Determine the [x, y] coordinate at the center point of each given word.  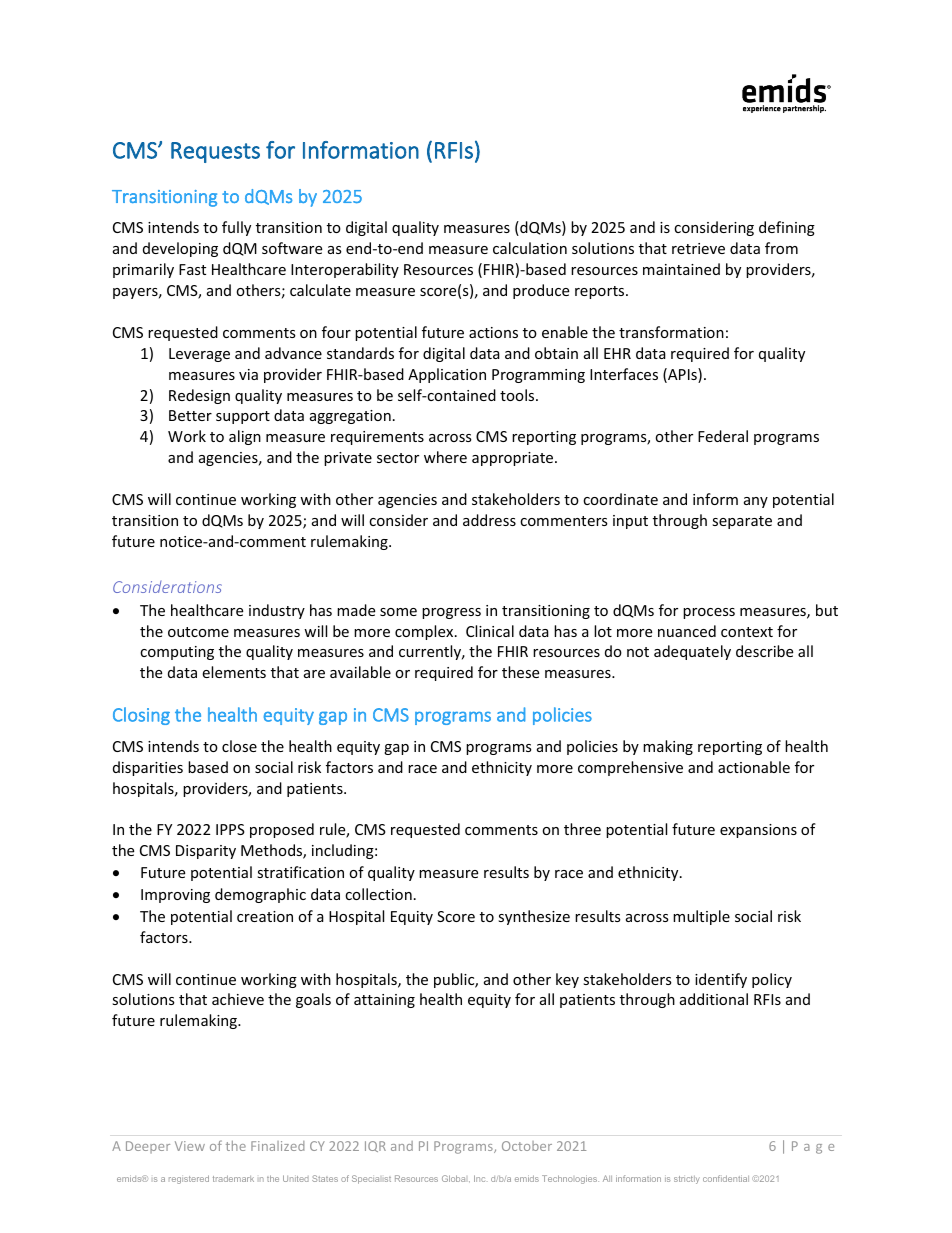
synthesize [534, 917]
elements [234, 672]
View [190, 1146]
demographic [260, 895]
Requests [215, 152]
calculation [530, 248]
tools [518, 395]
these [520, 672]
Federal [723, 436]
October [527, 1146]
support [243, 417]
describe [764, 651]
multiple [701, 917]
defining [787, 228]
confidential [726, 1178]
